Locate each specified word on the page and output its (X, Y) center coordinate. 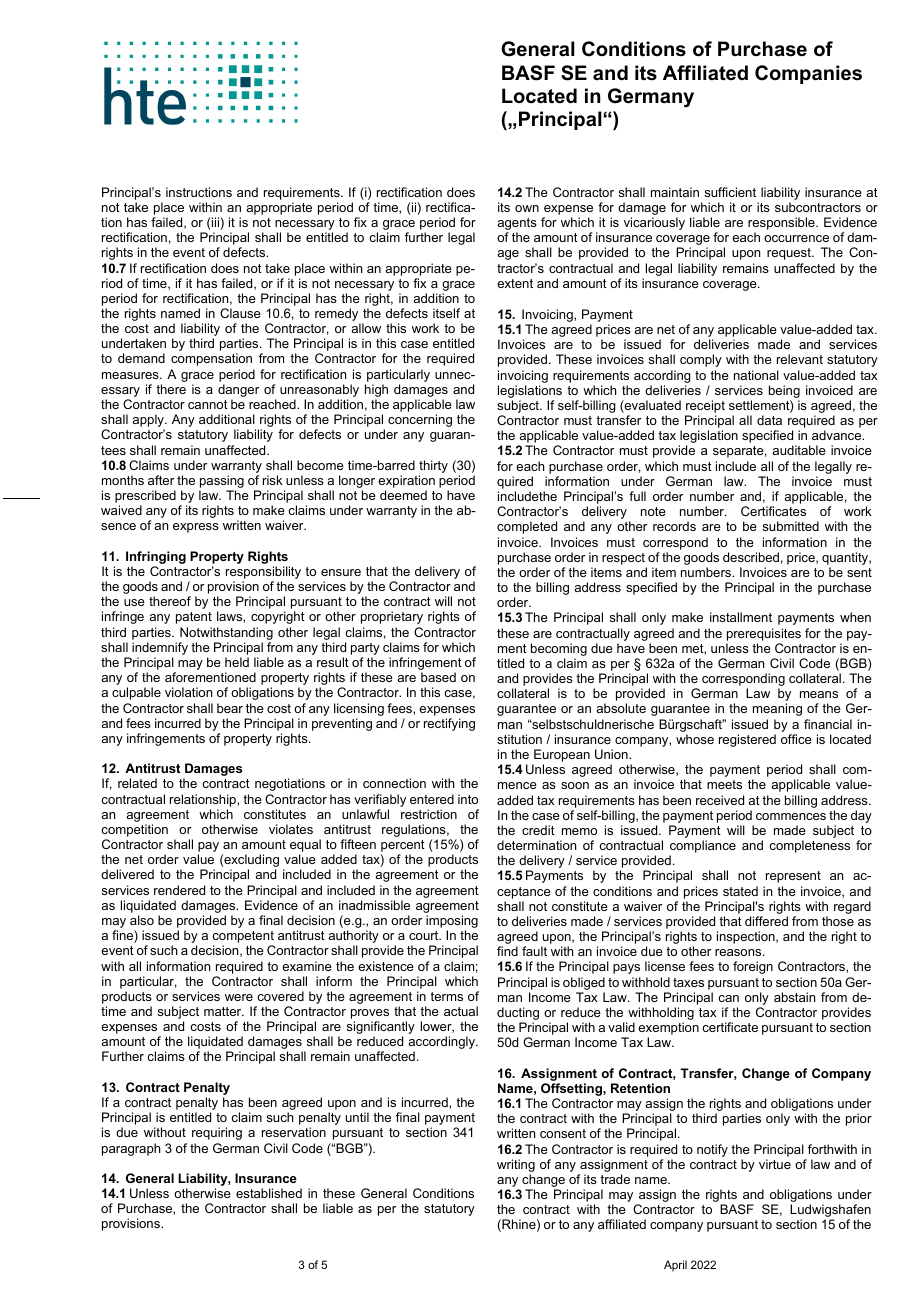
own (527, 208)
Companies (808, 74)
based (438, 677)
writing (516, 1165)
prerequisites (764, 634)
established (269, 1193)
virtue (775, 1164)
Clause (240, 313)
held (237, 662)
